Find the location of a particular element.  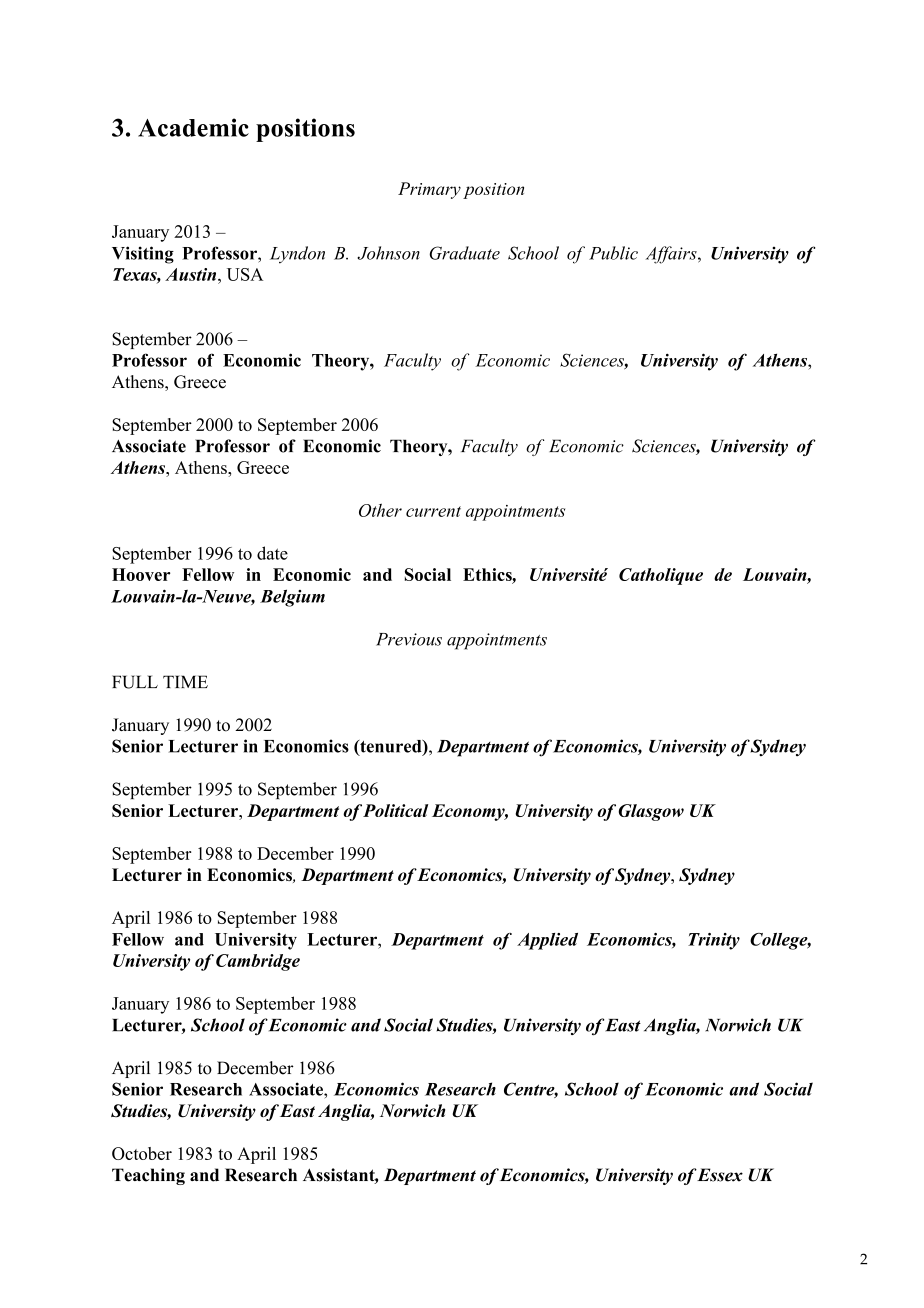

Academic is located at coordinates (193, 127).
